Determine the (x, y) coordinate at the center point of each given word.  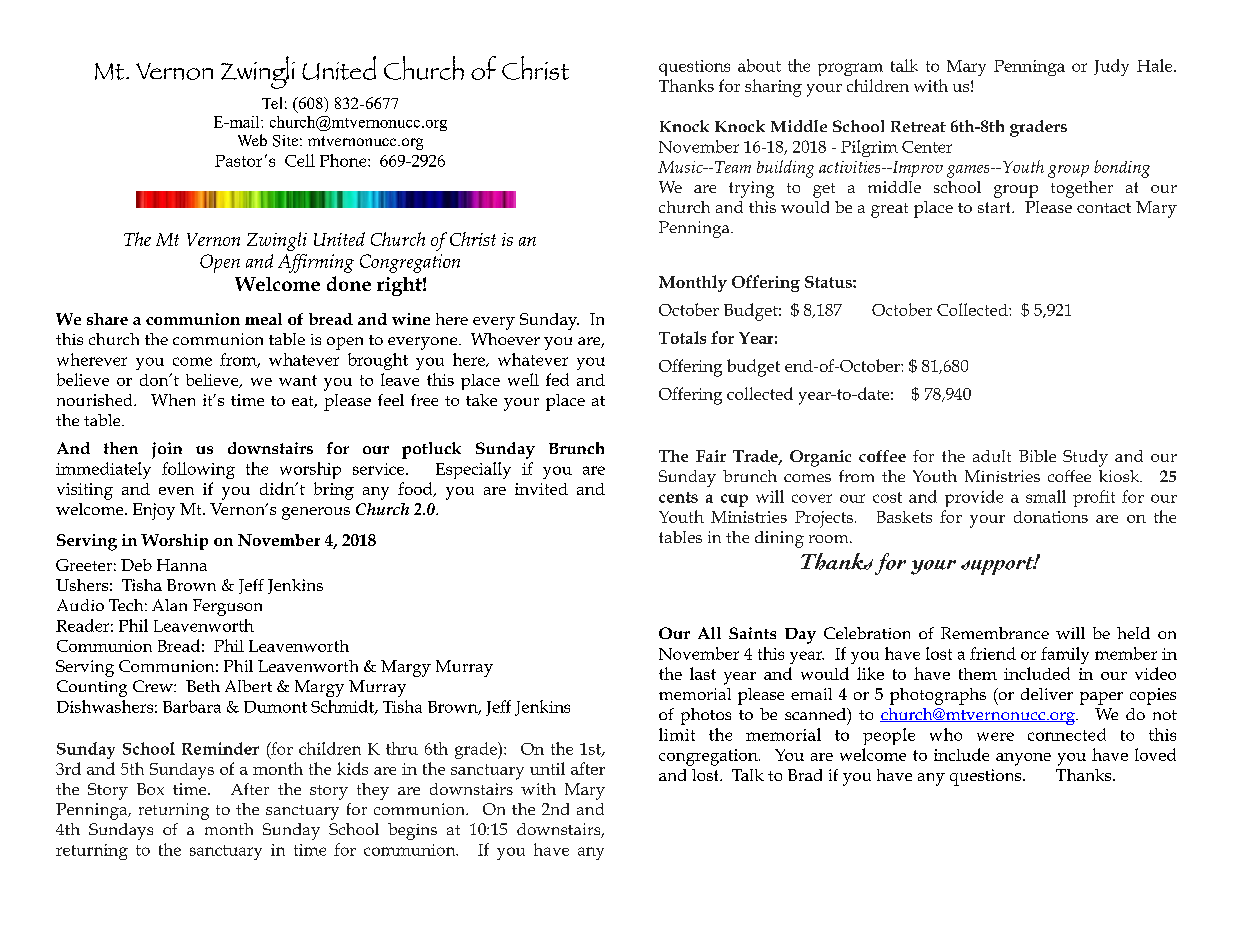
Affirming (316, 263)
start (995, 207)
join (167, 450)
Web (252, 140)
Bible (1037, 456)
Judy (1111, 67)
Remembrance (995, 633)
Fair (711, 456)
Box (150, 789)
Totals (682, 337)
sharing (773, 88)
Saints (752, 633)
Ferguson (227, 607)
